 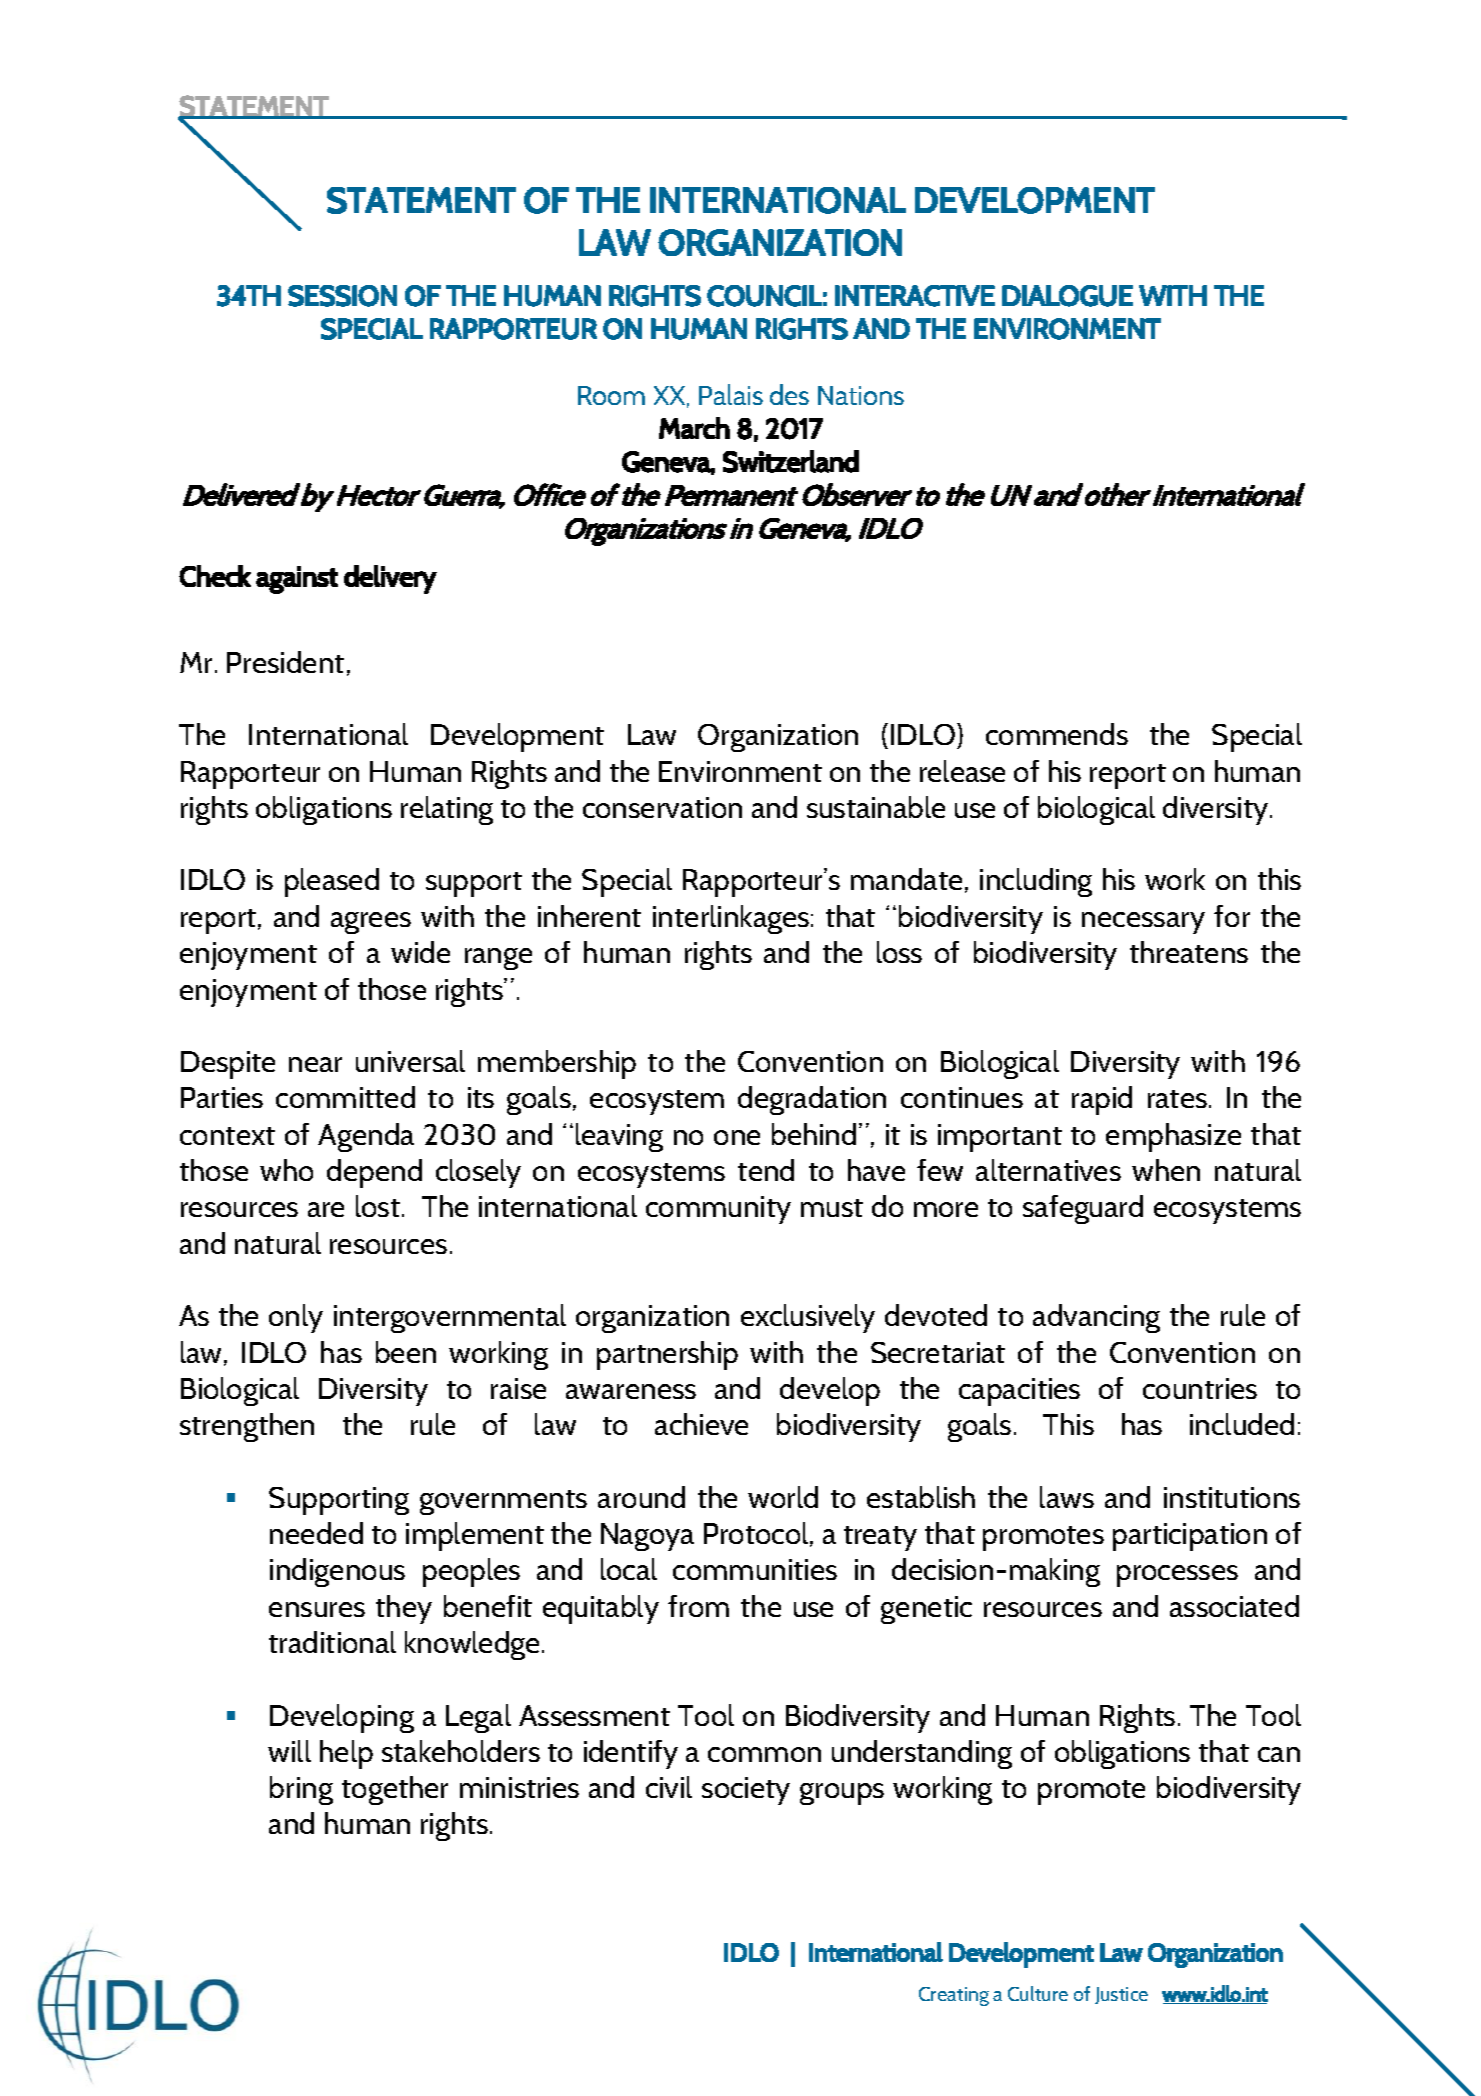 What do you see at coordinates (342, 296) in the screenshot?
I see `SESSION` at bounding box center [342, 296].
